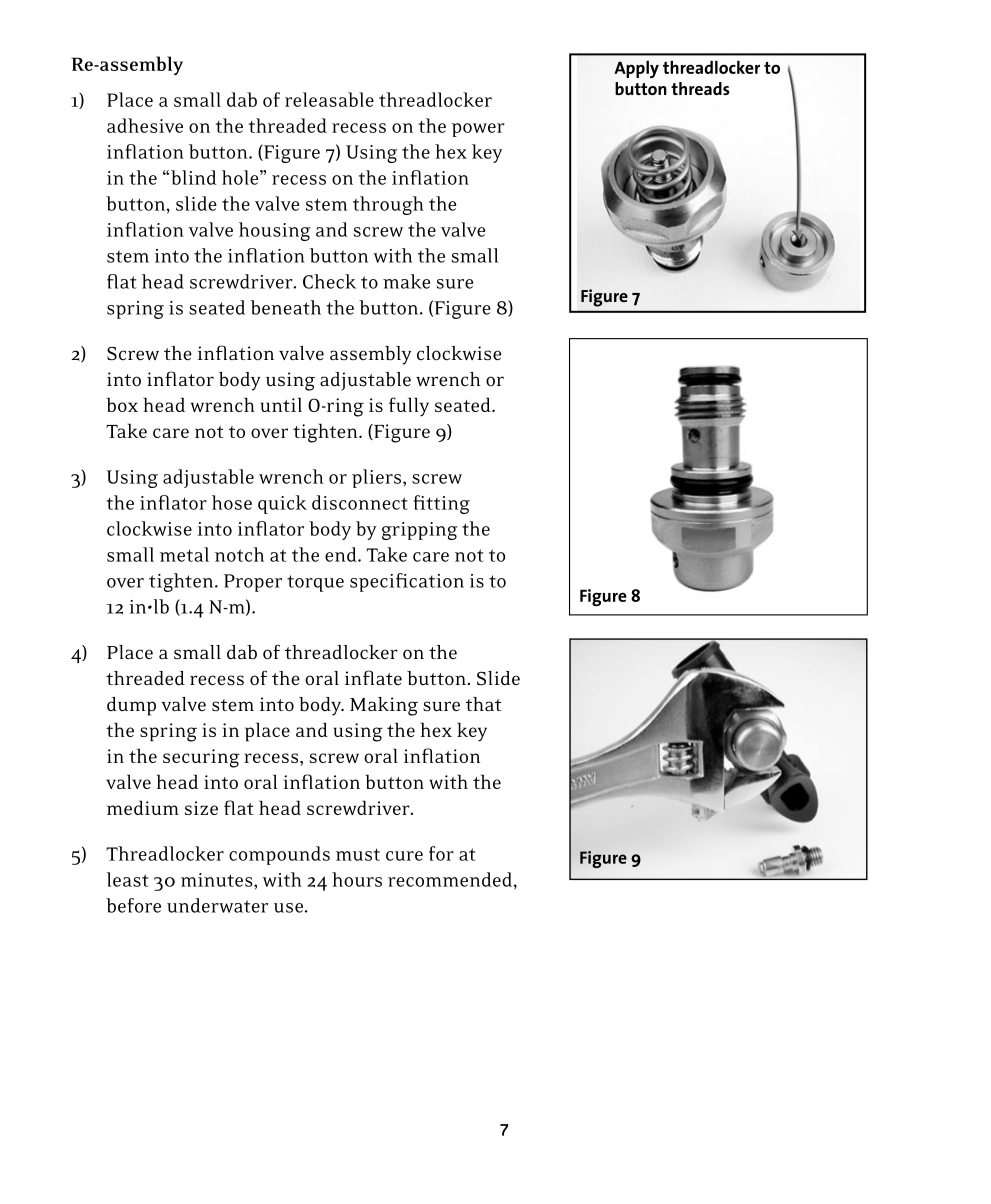  I want to click on minutes, so click(218, 880).
